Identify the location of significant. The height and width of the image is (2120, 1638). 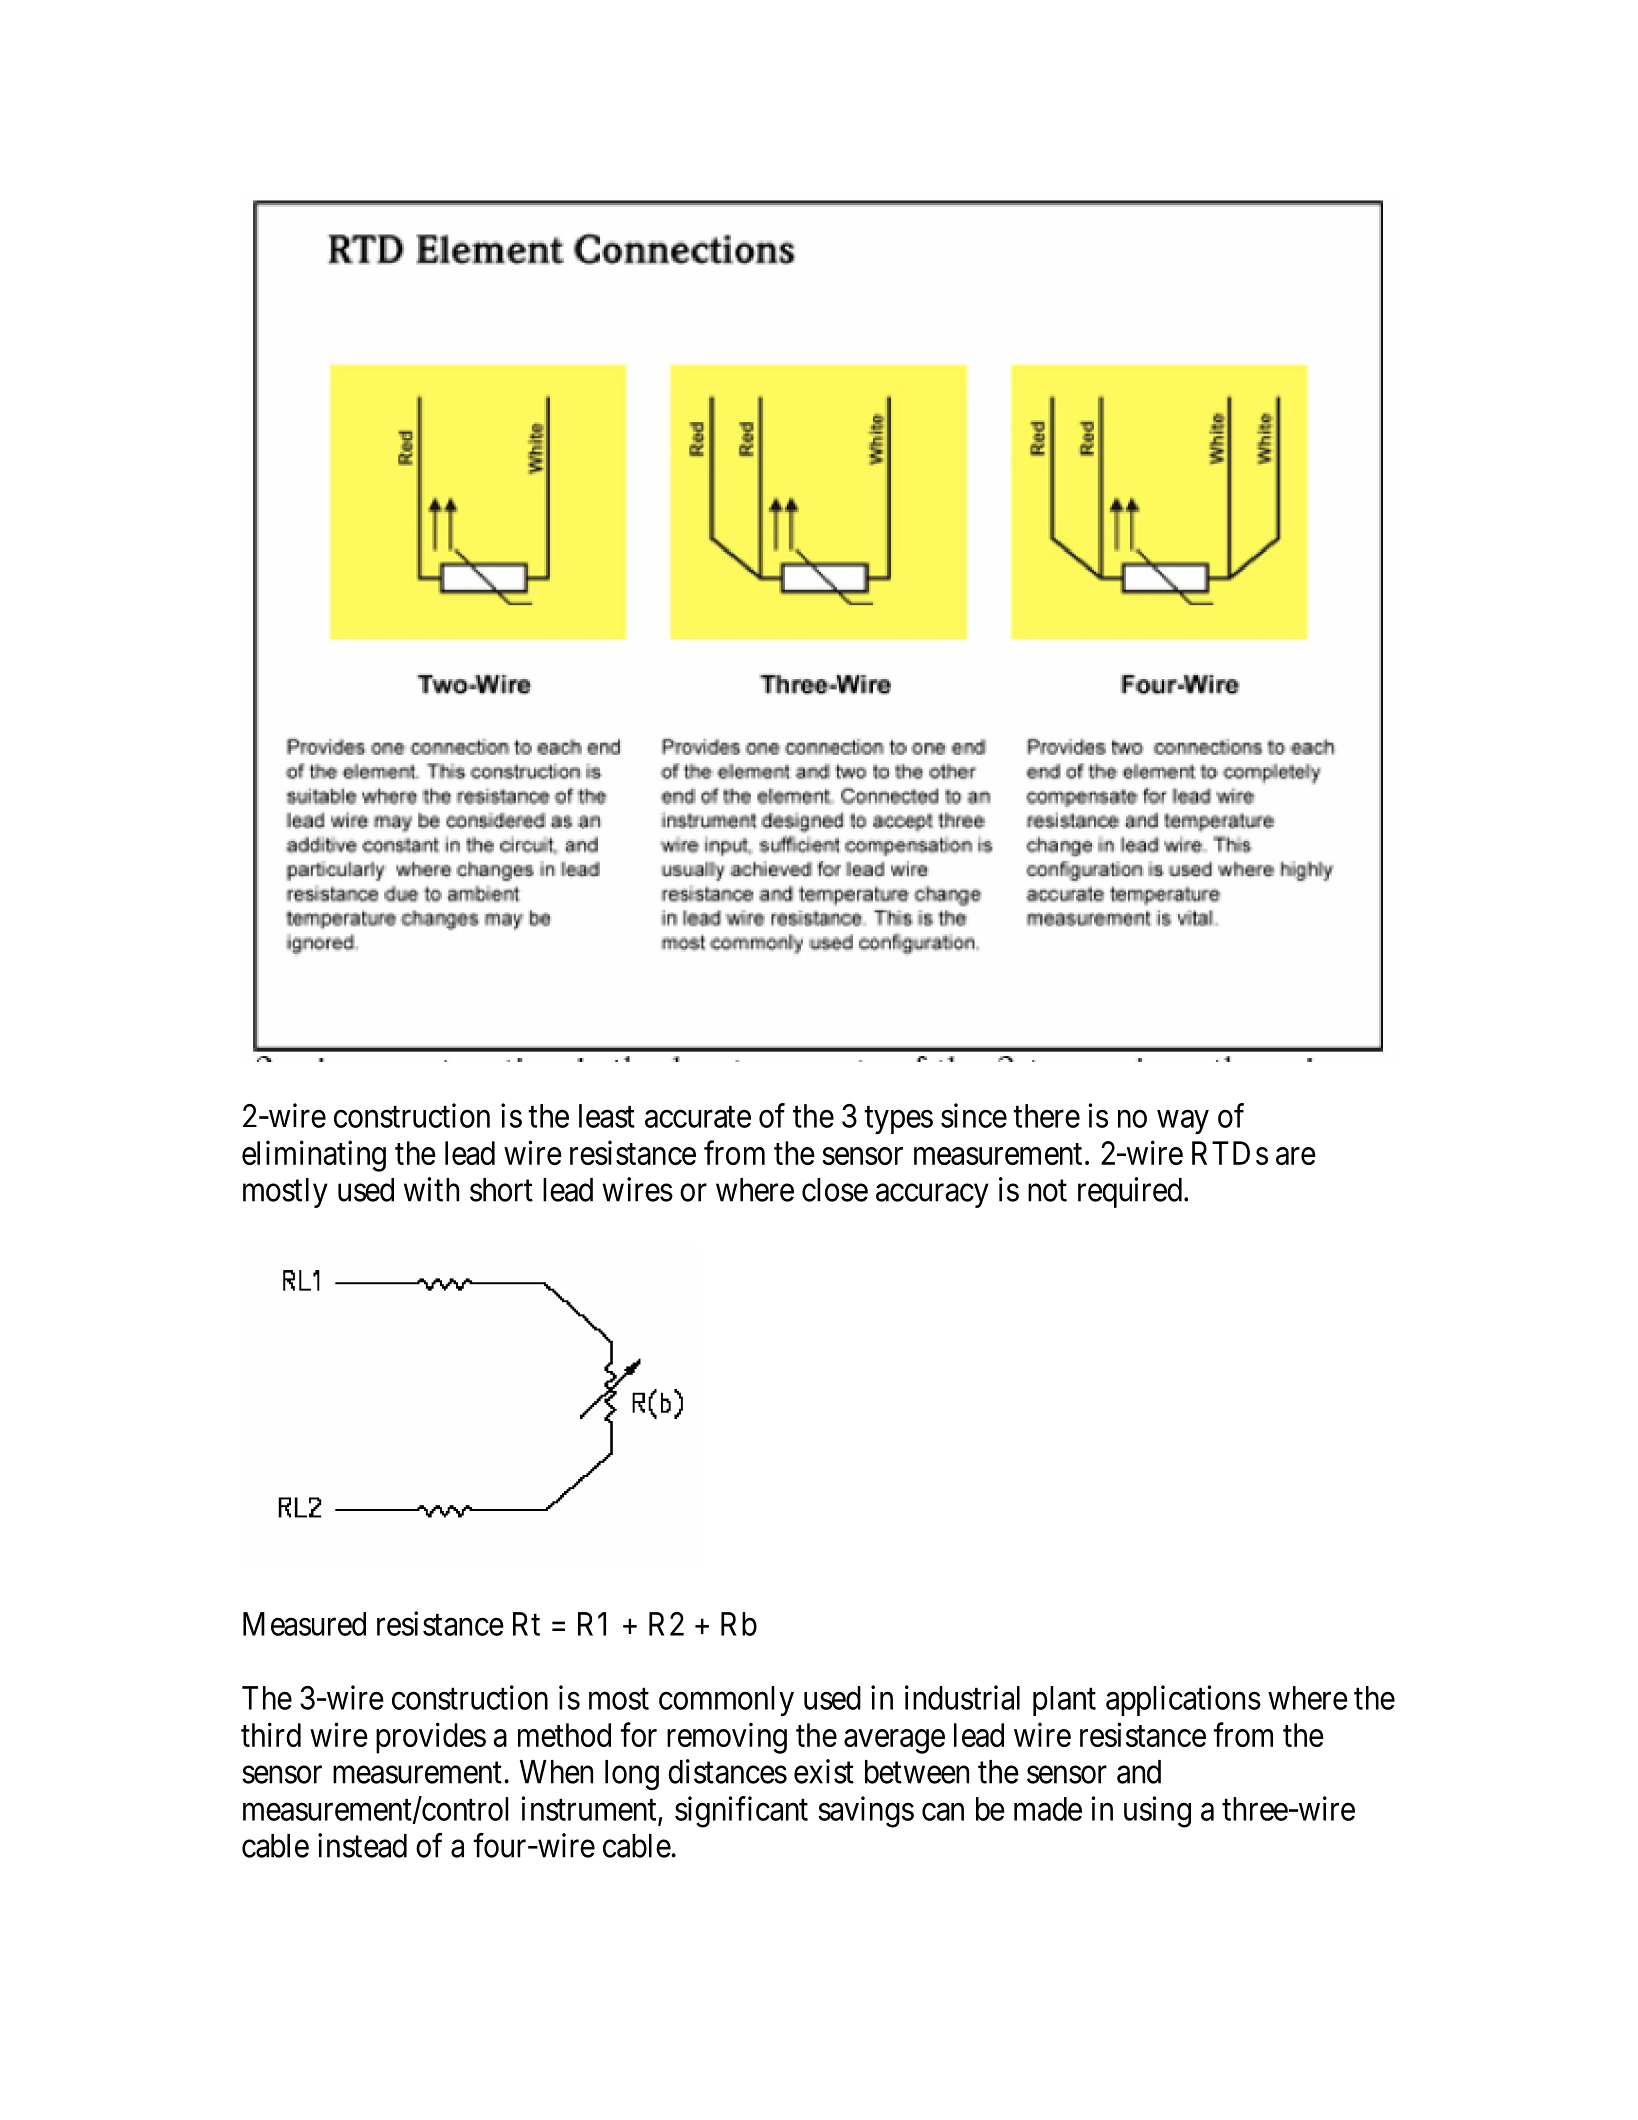
(741, 1812).
